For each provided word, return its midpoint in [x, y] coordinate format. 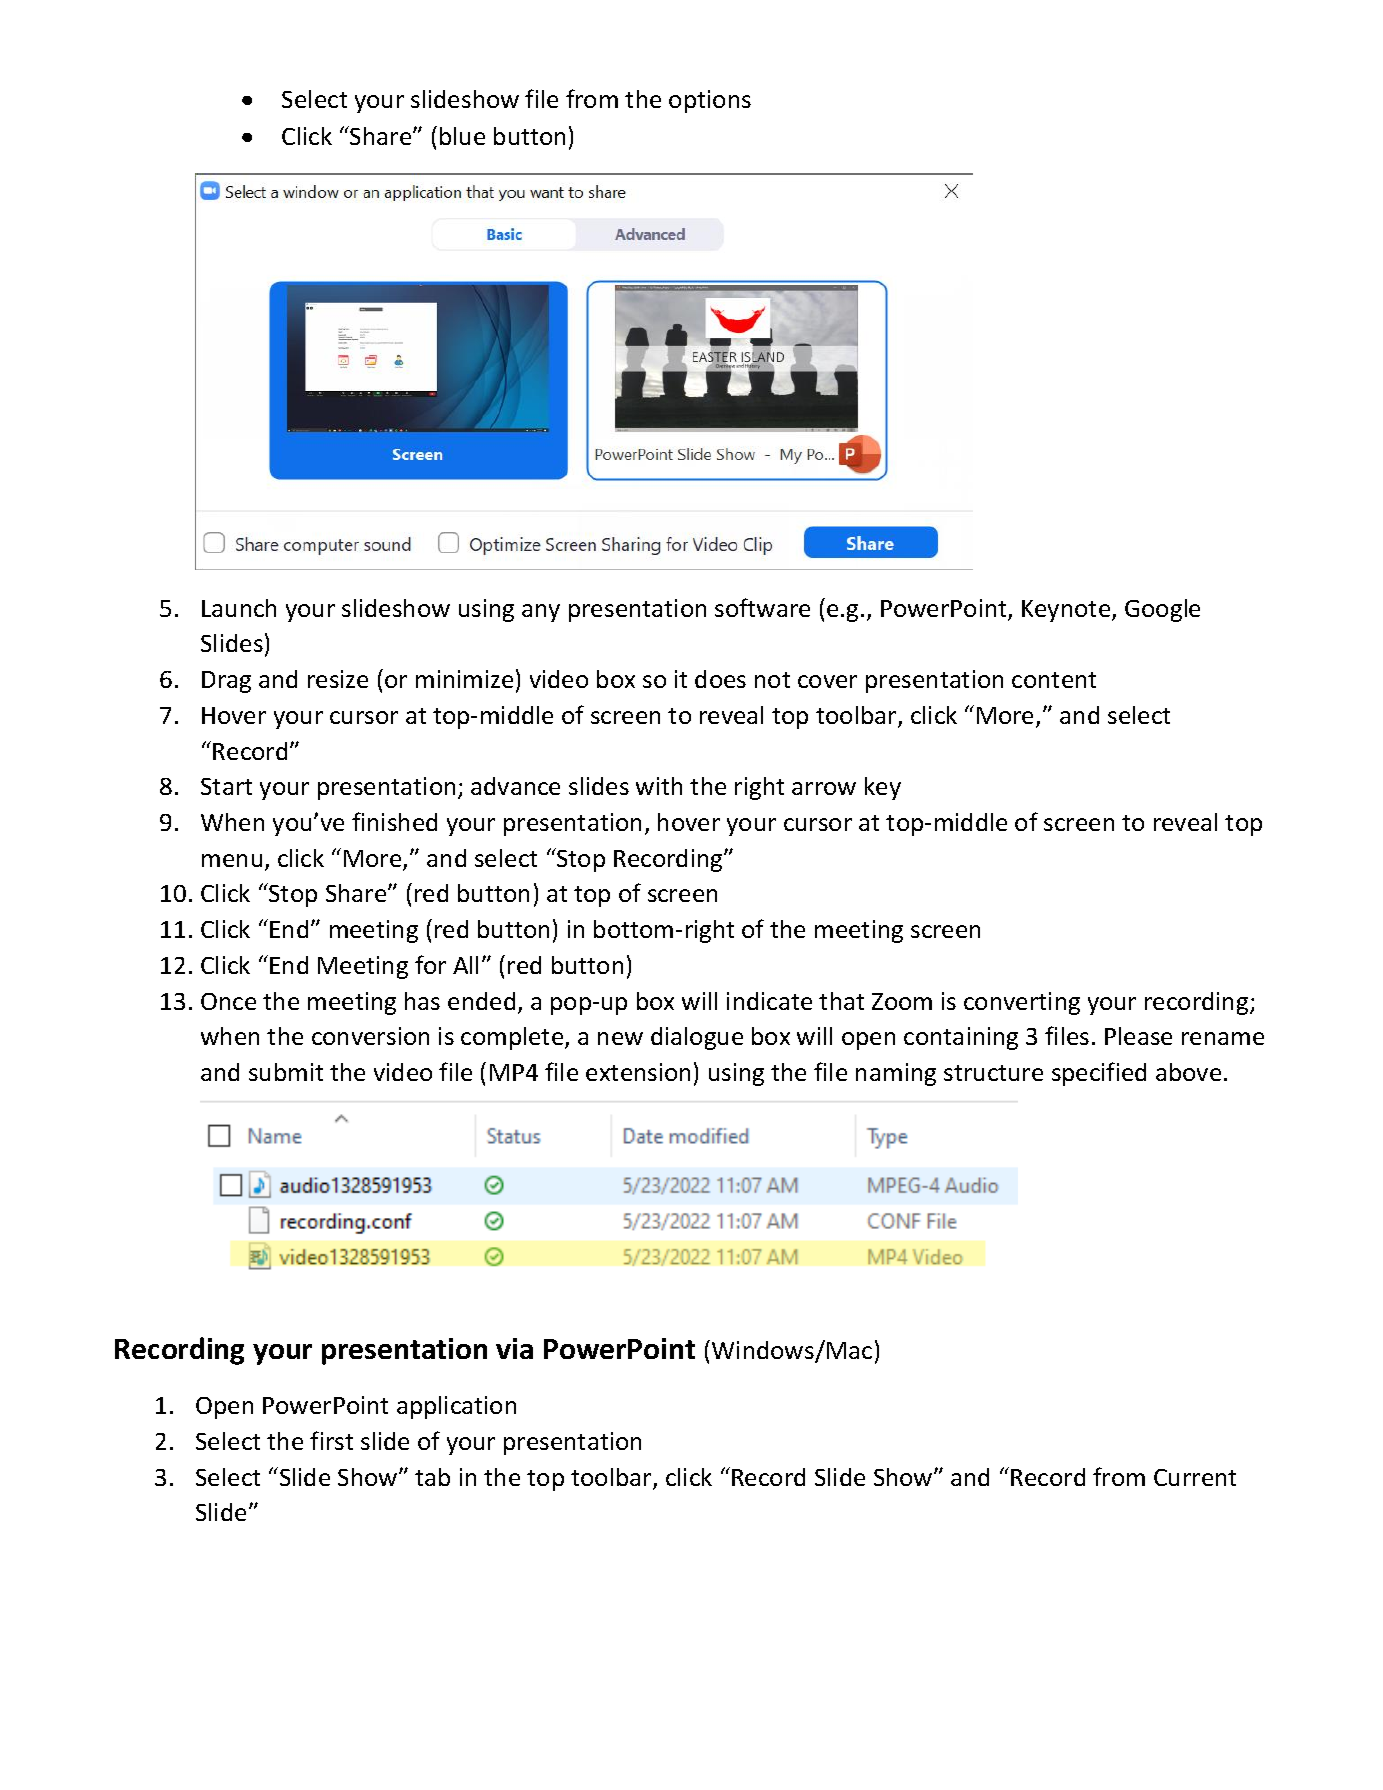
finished [394, 821]
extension [638, 1072]
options [710, 101]
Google [1162, 610]
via [514, 1348]
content [1054, 680]
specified [1099, 1074]
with [659, 786]
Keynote [1067, 611]
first [331, 1440]
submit [286, 1072]
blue [462, 136]
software [762, 607]
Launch [239, 608]
